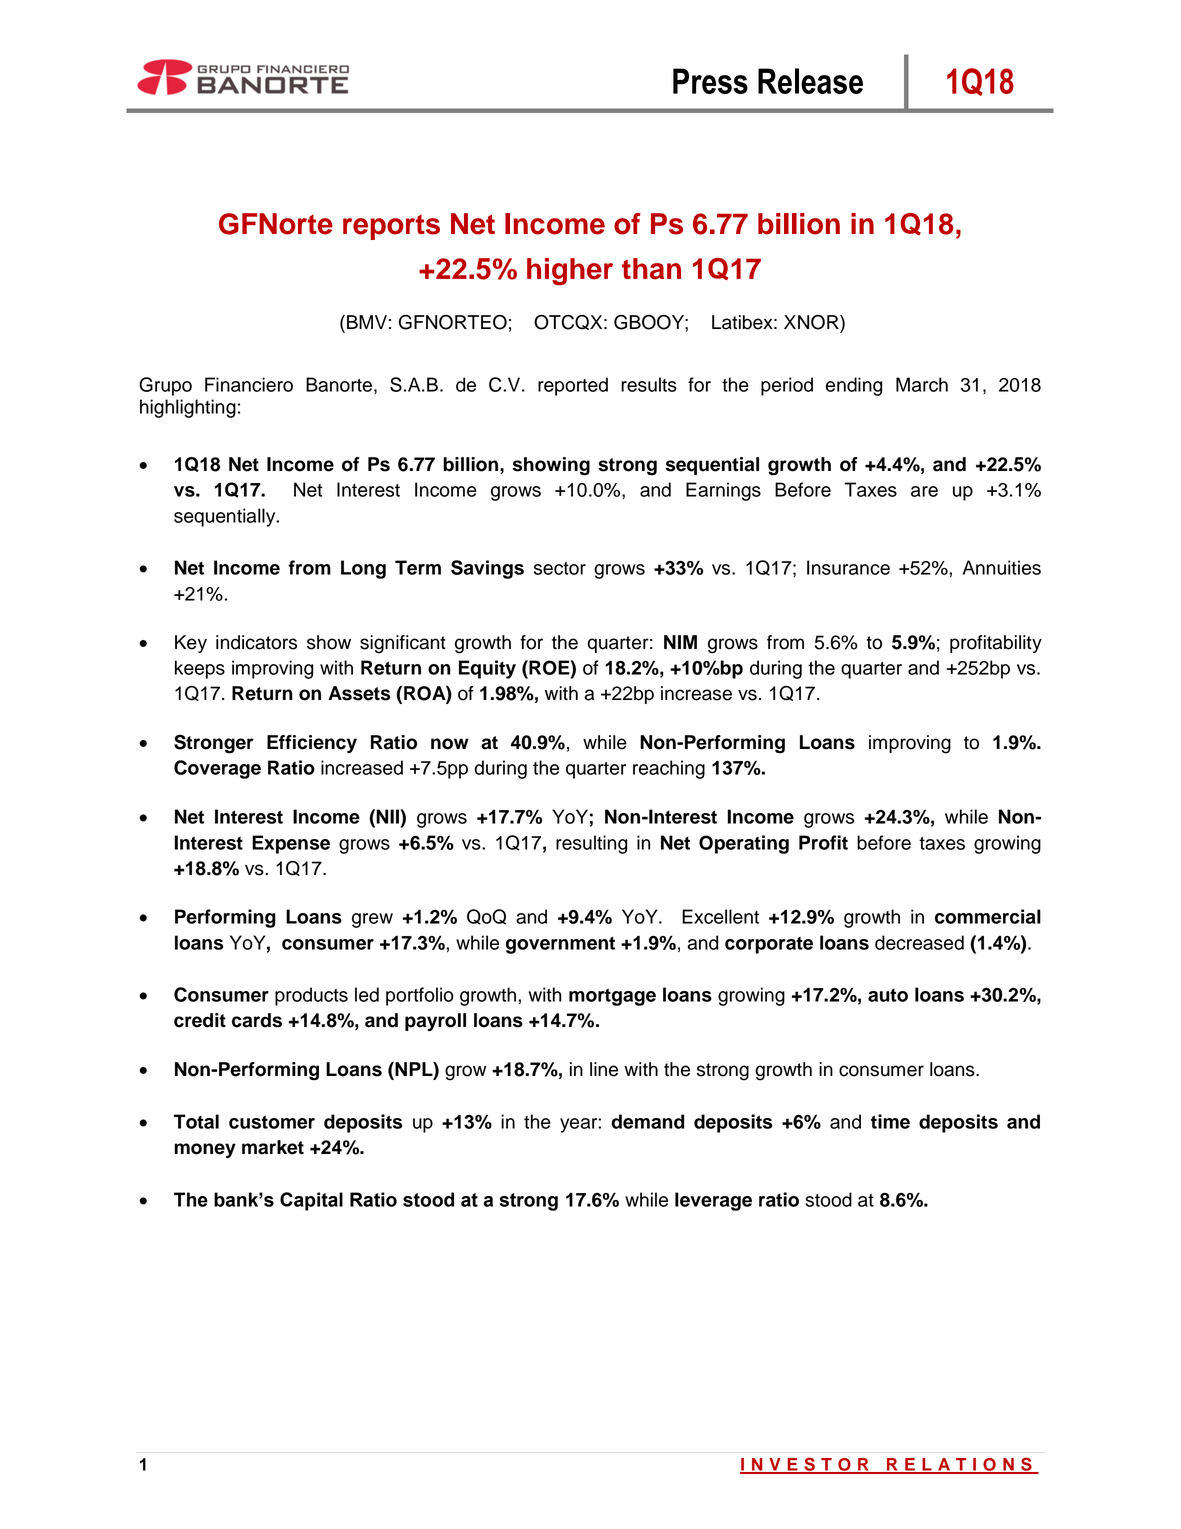  I want to click on March, so click(922, 384).
